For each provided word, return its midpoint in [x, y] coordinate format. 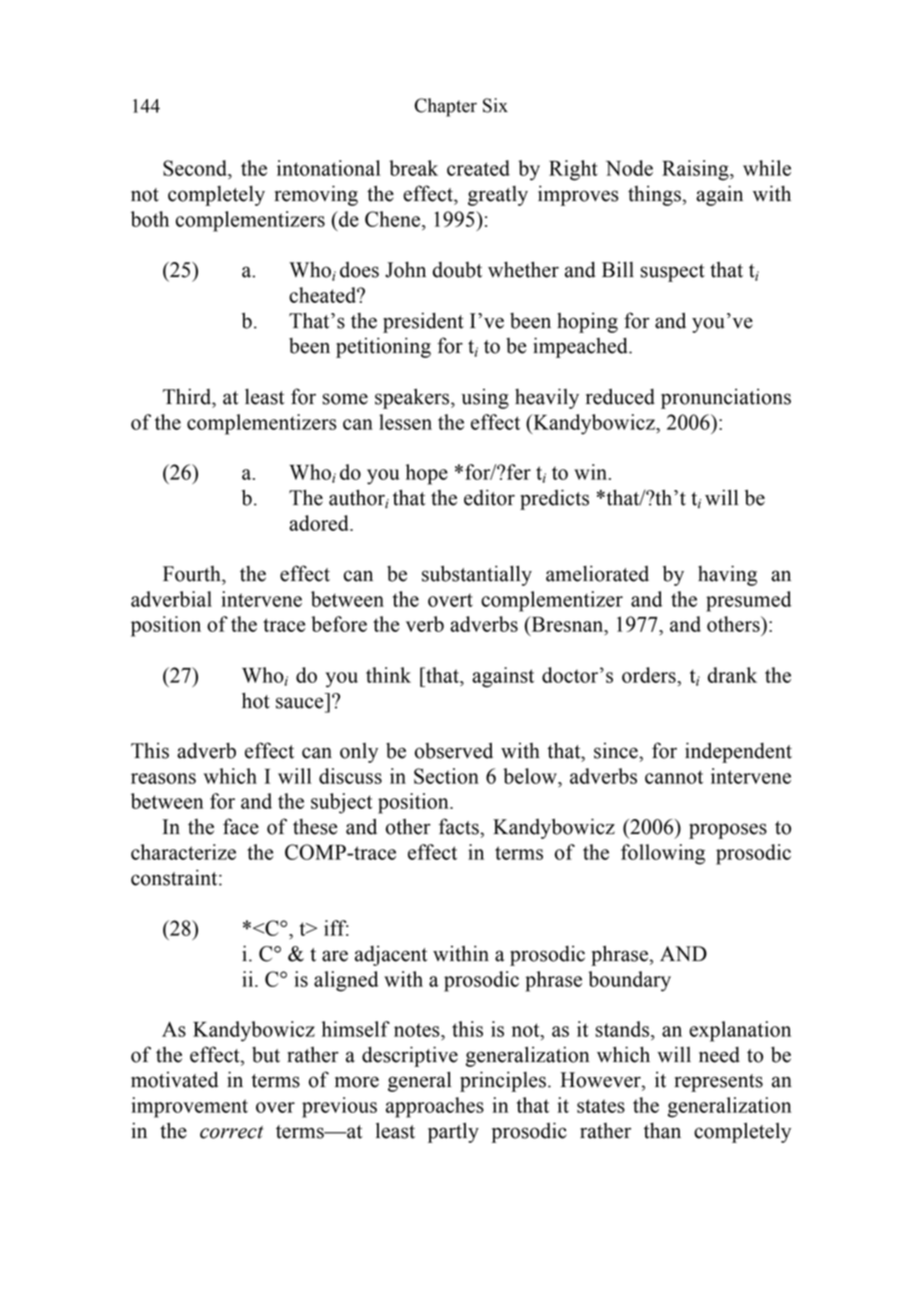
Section [446, 776]
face [241, 826]
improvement [189, 1107]
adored [320, 523]
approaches [435, 1107]
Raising [696, 170]
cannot [674, 777]
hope [427, 474]
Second [196, 168]
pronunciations [726, 399]
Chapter [446, 107]
